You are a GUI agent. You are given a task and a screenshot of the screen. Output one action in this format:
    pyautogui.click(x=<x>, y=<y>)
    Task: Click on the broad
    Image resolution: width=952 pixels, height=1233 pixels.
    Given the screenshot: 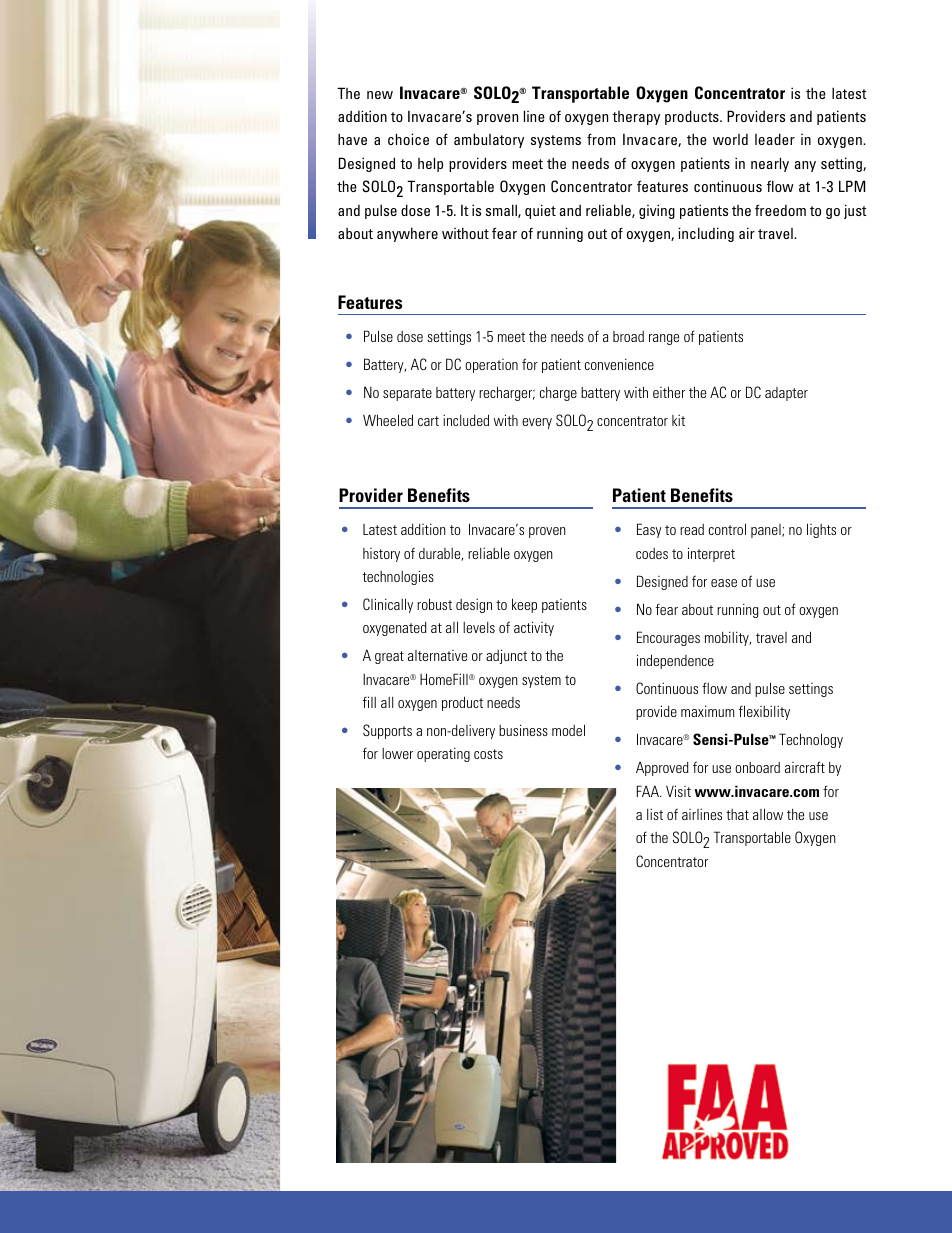 What is the action you would take?
    pyautogui.click(x=628, y=336)
